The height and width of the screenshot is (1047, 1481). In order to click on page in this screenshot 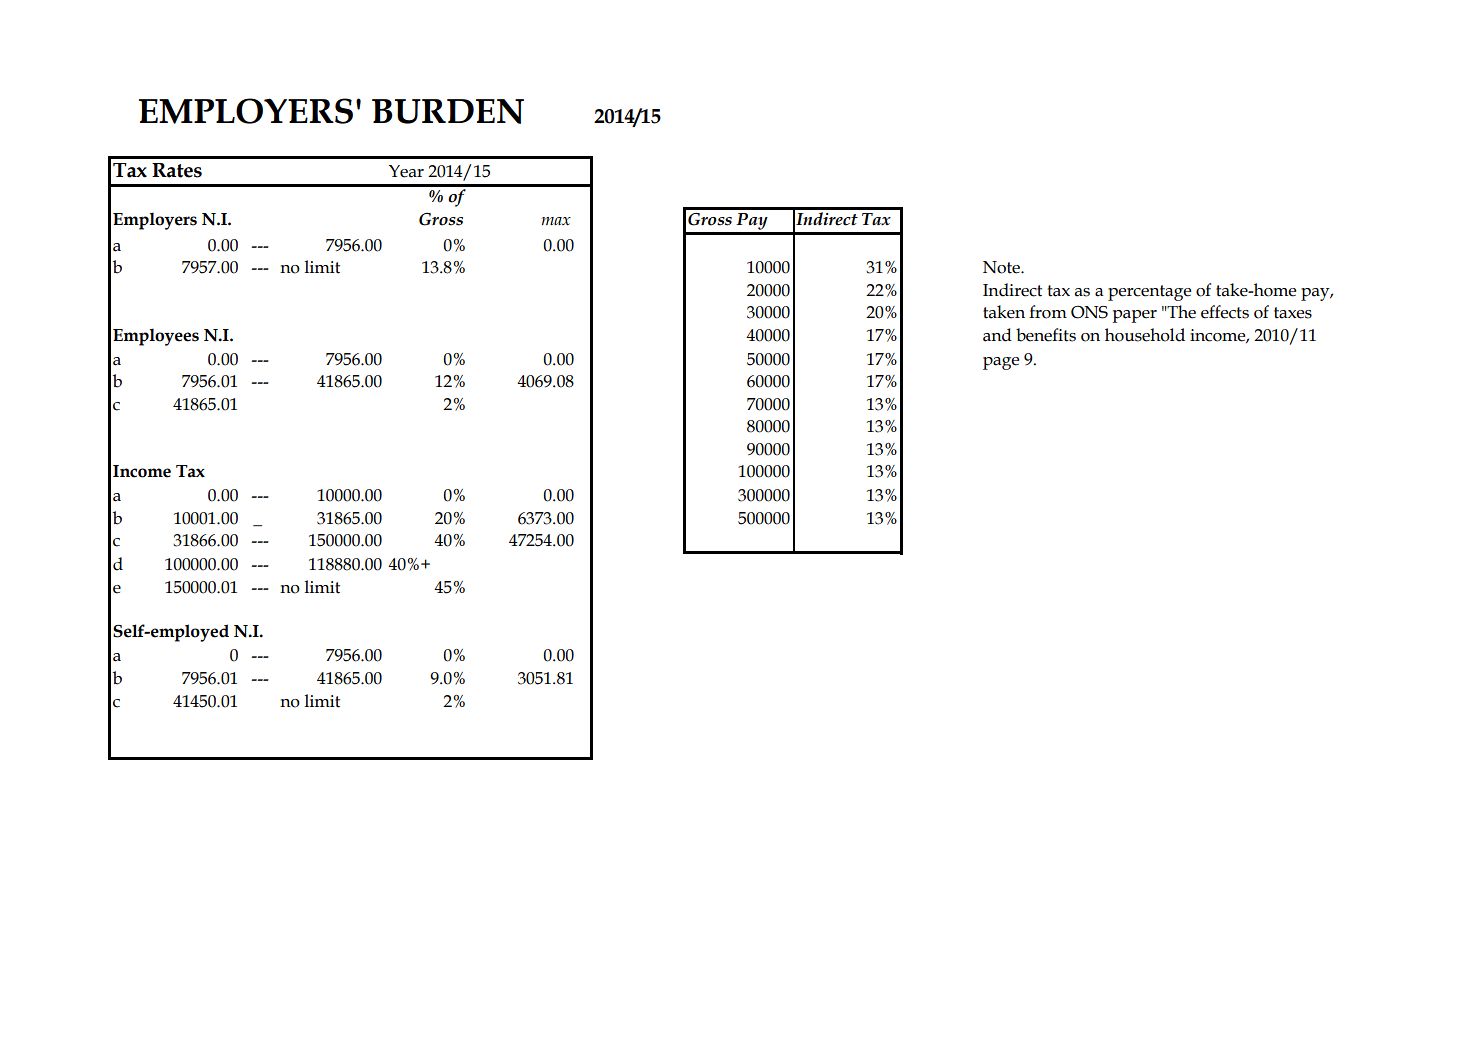, I will do `click(1001, 363)`.
